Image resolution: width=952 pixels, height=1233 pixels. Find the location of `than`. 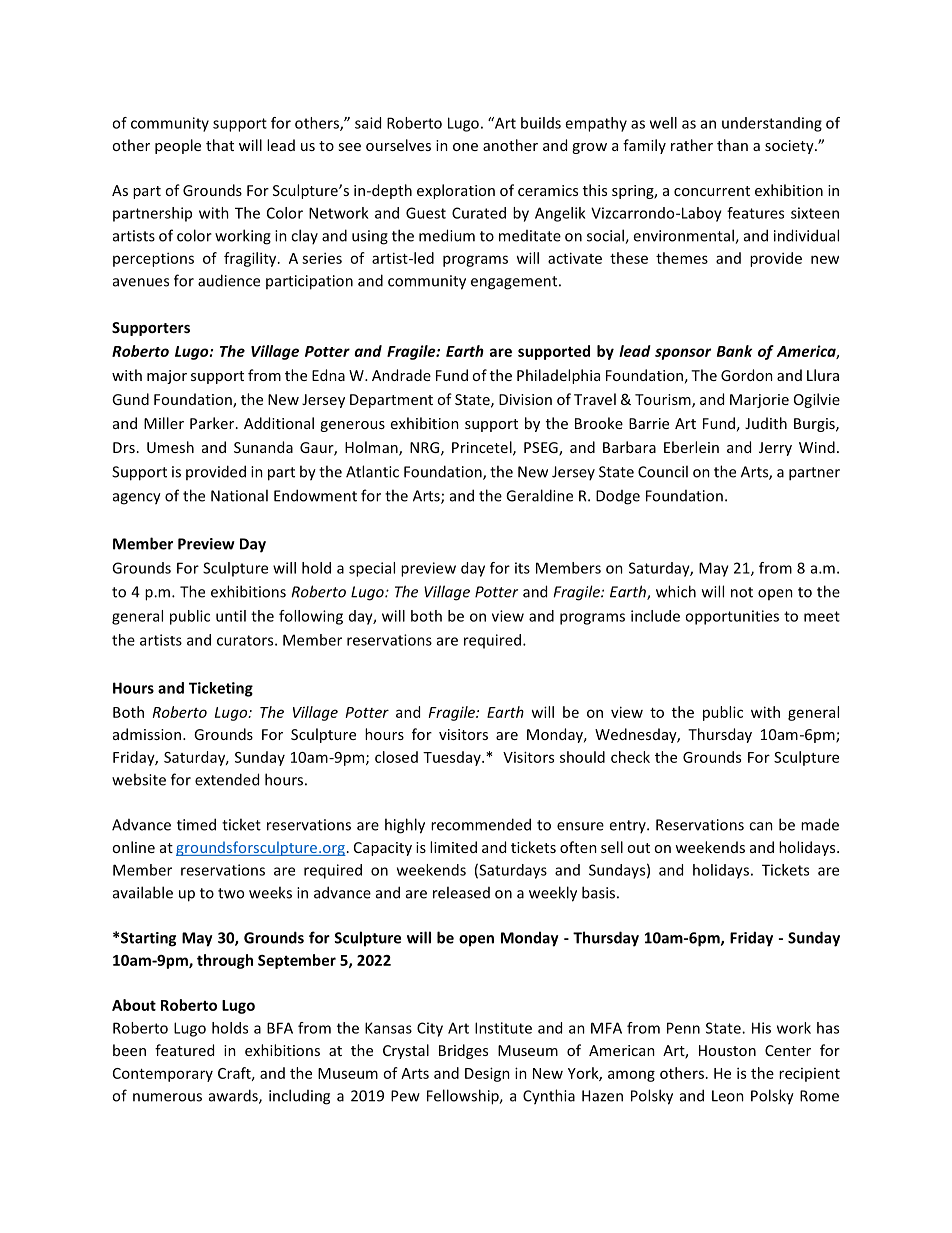

than is located at coordinates (732, 145).
